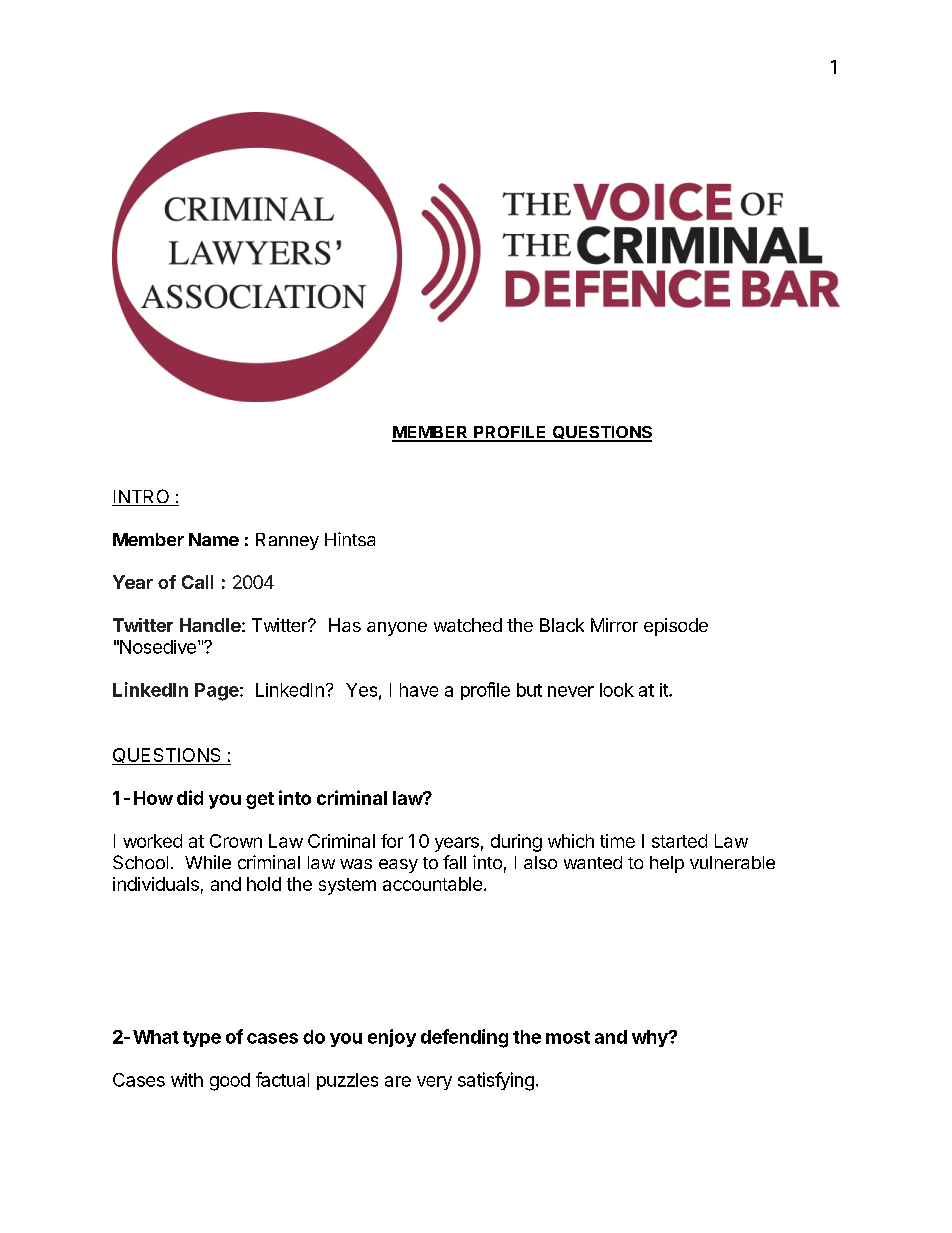 This document has height=1233, width=952. What do you see at coordinates (679, 841) in the document?
I see `started` at bounding box center [679, 841].
